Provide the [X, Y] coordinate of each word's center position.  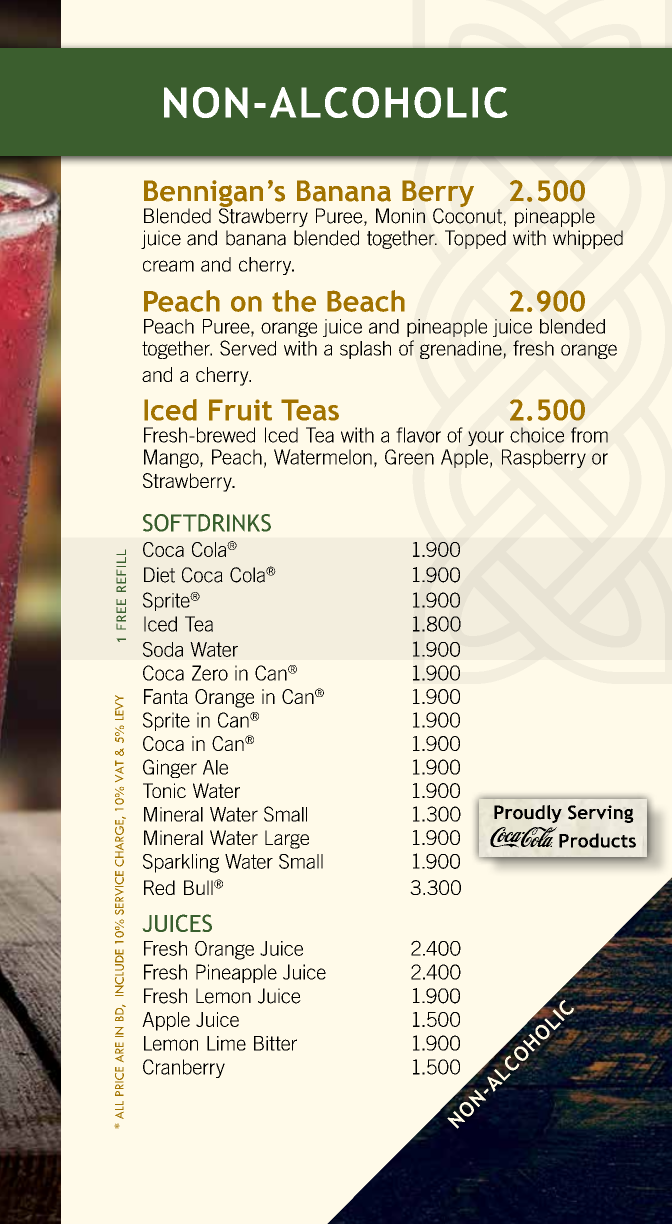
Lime [226, 1043]
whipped [588, 239]
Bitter [275, 1043]
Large [287, 839]
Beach [366, 301]
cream [168, 266]
